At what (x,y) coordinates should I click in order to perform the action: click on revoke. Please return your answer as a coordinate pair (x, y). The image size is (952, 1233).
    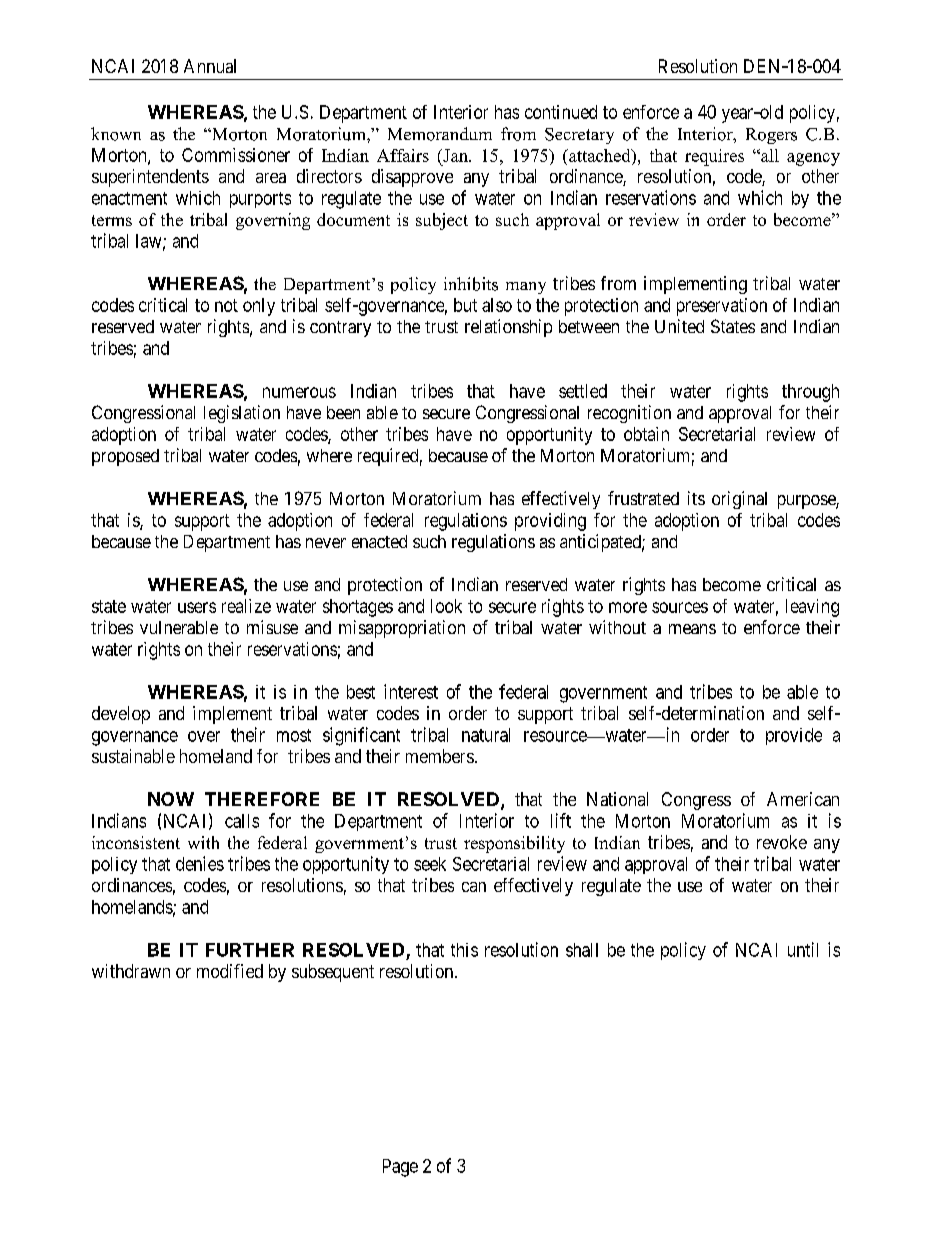
    Looking at the image, I should click on (782, 842).
